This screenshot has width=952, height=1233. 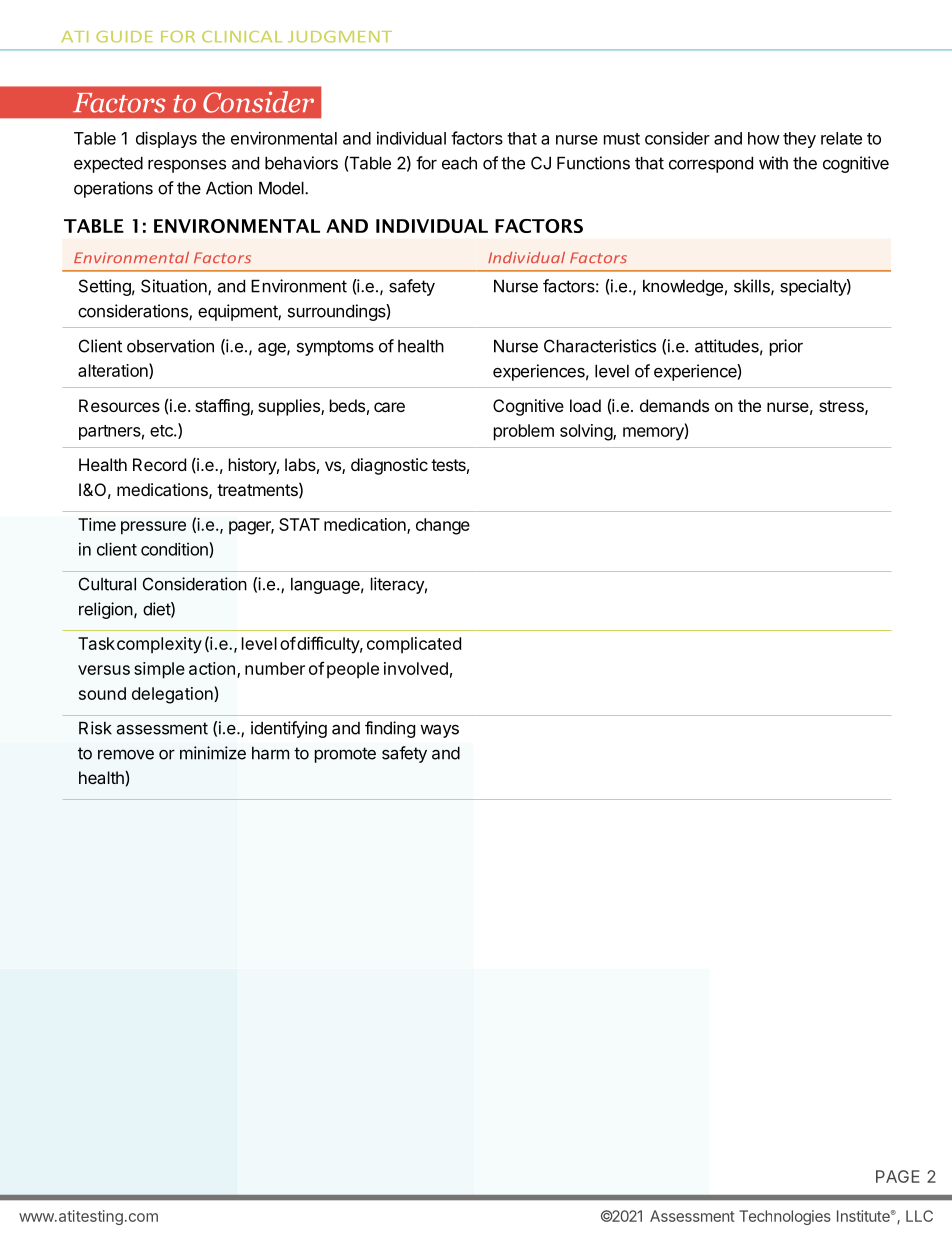 What do you see at coordinates (439, 731) in the screenshot?
I see `ways` at bounding box center [439, 731].
